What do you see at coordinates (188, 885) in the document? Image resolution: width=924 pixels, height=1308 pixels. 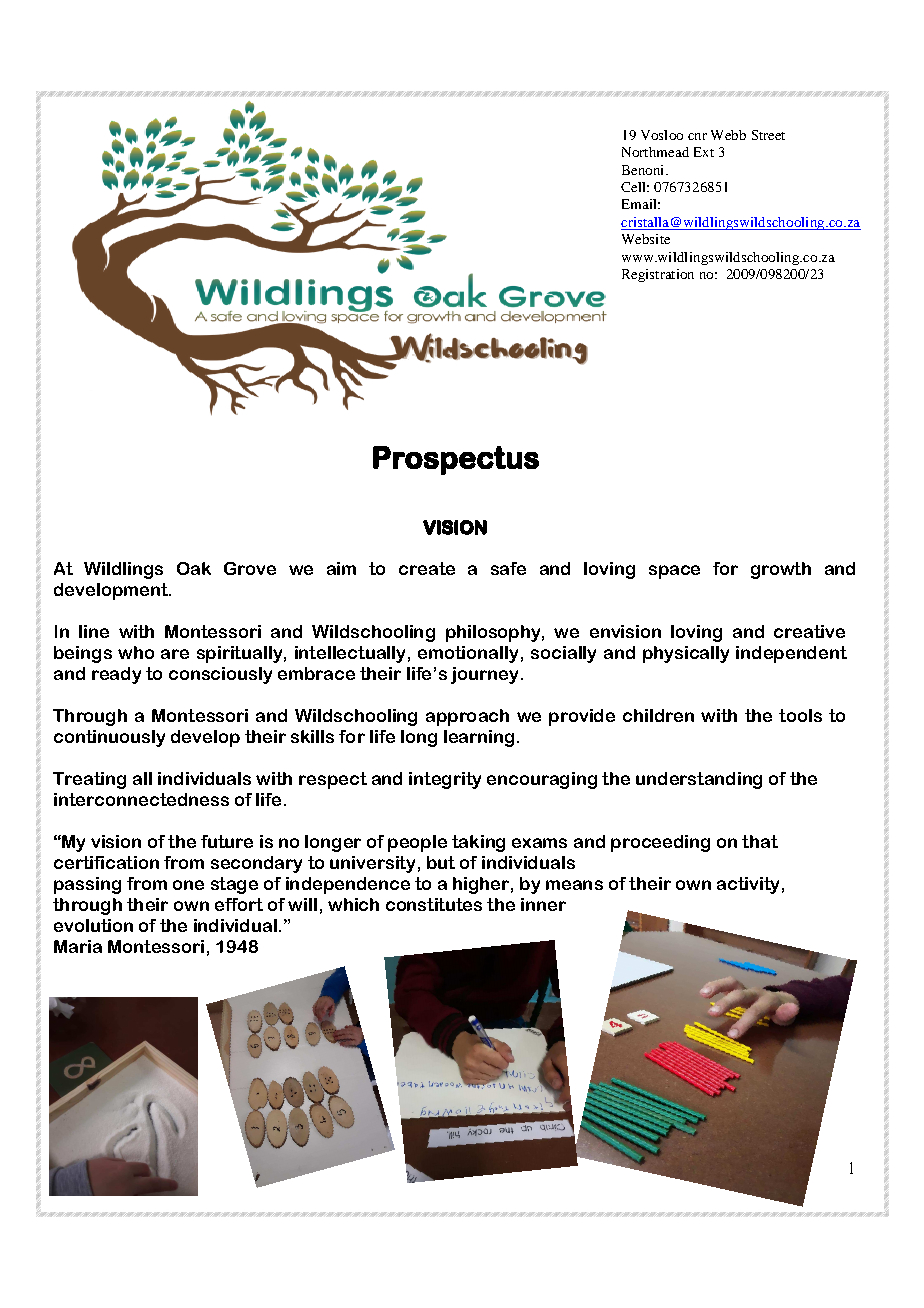 I see `one` at bounding box center [188, 885].
